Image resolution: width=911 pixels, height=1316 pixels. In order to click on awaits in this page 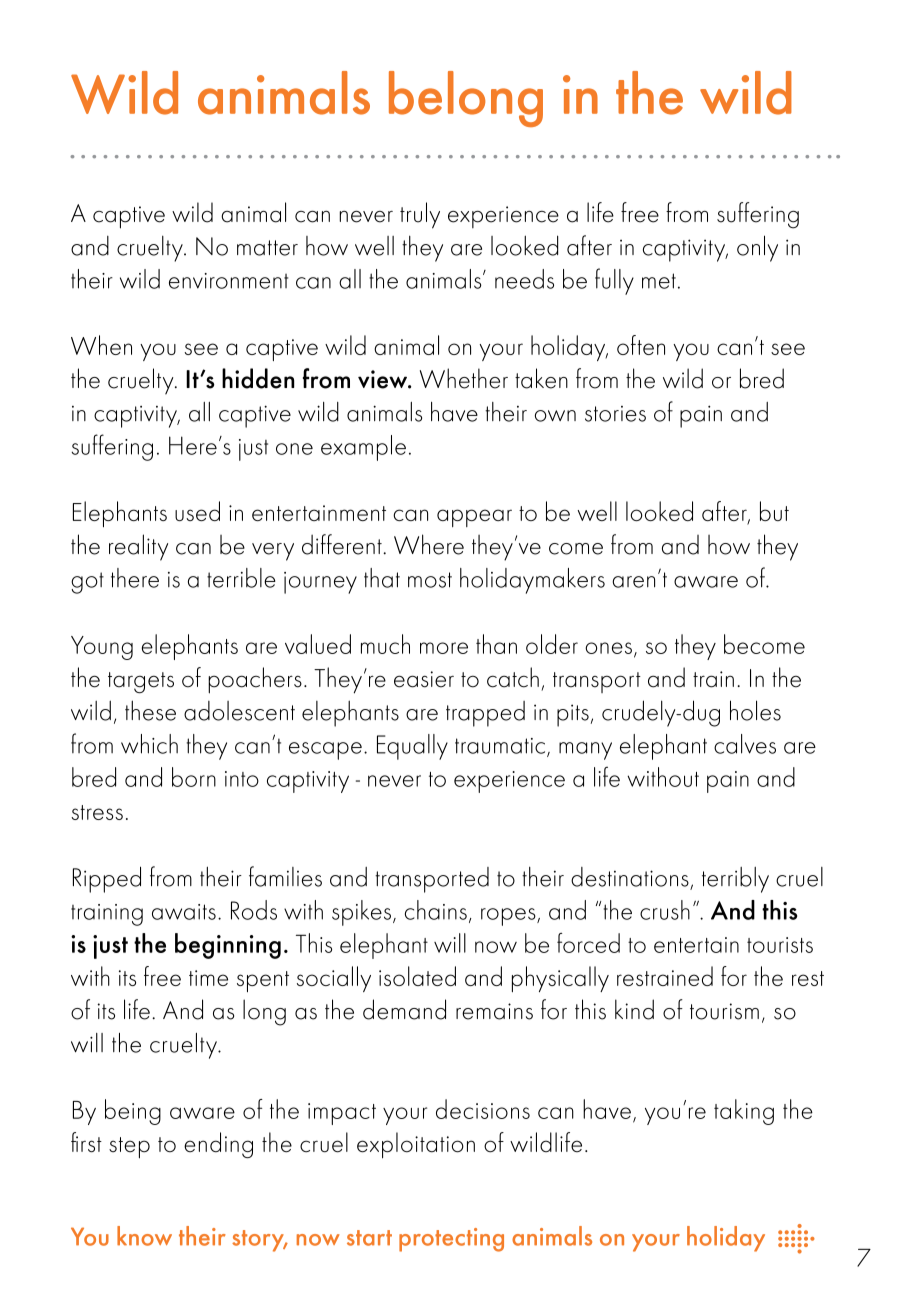, I will do `click(184, 912)`.
